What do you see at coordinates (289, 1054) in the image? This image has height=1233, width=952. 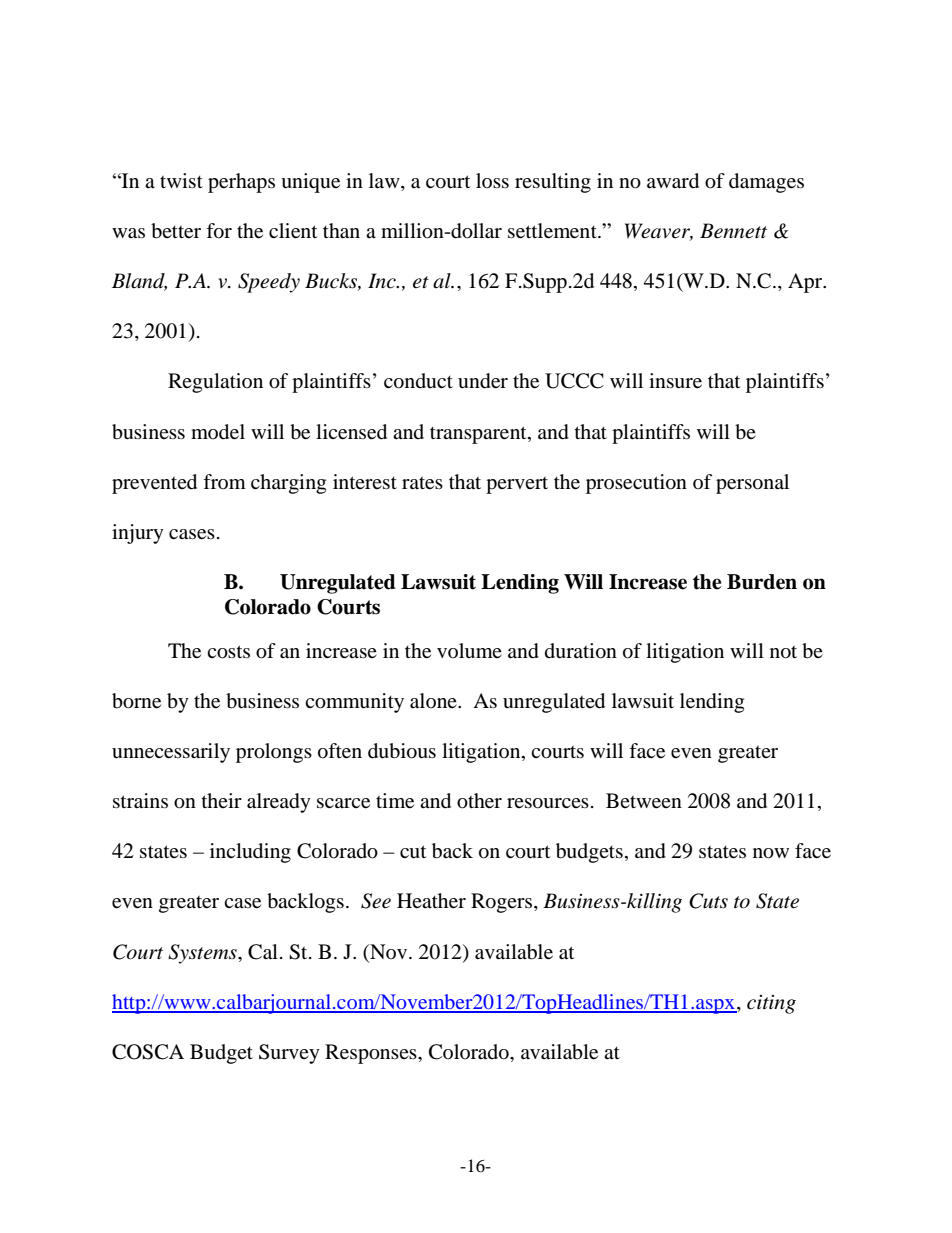 I see `Survey` at bounding box center [289, 1054].
